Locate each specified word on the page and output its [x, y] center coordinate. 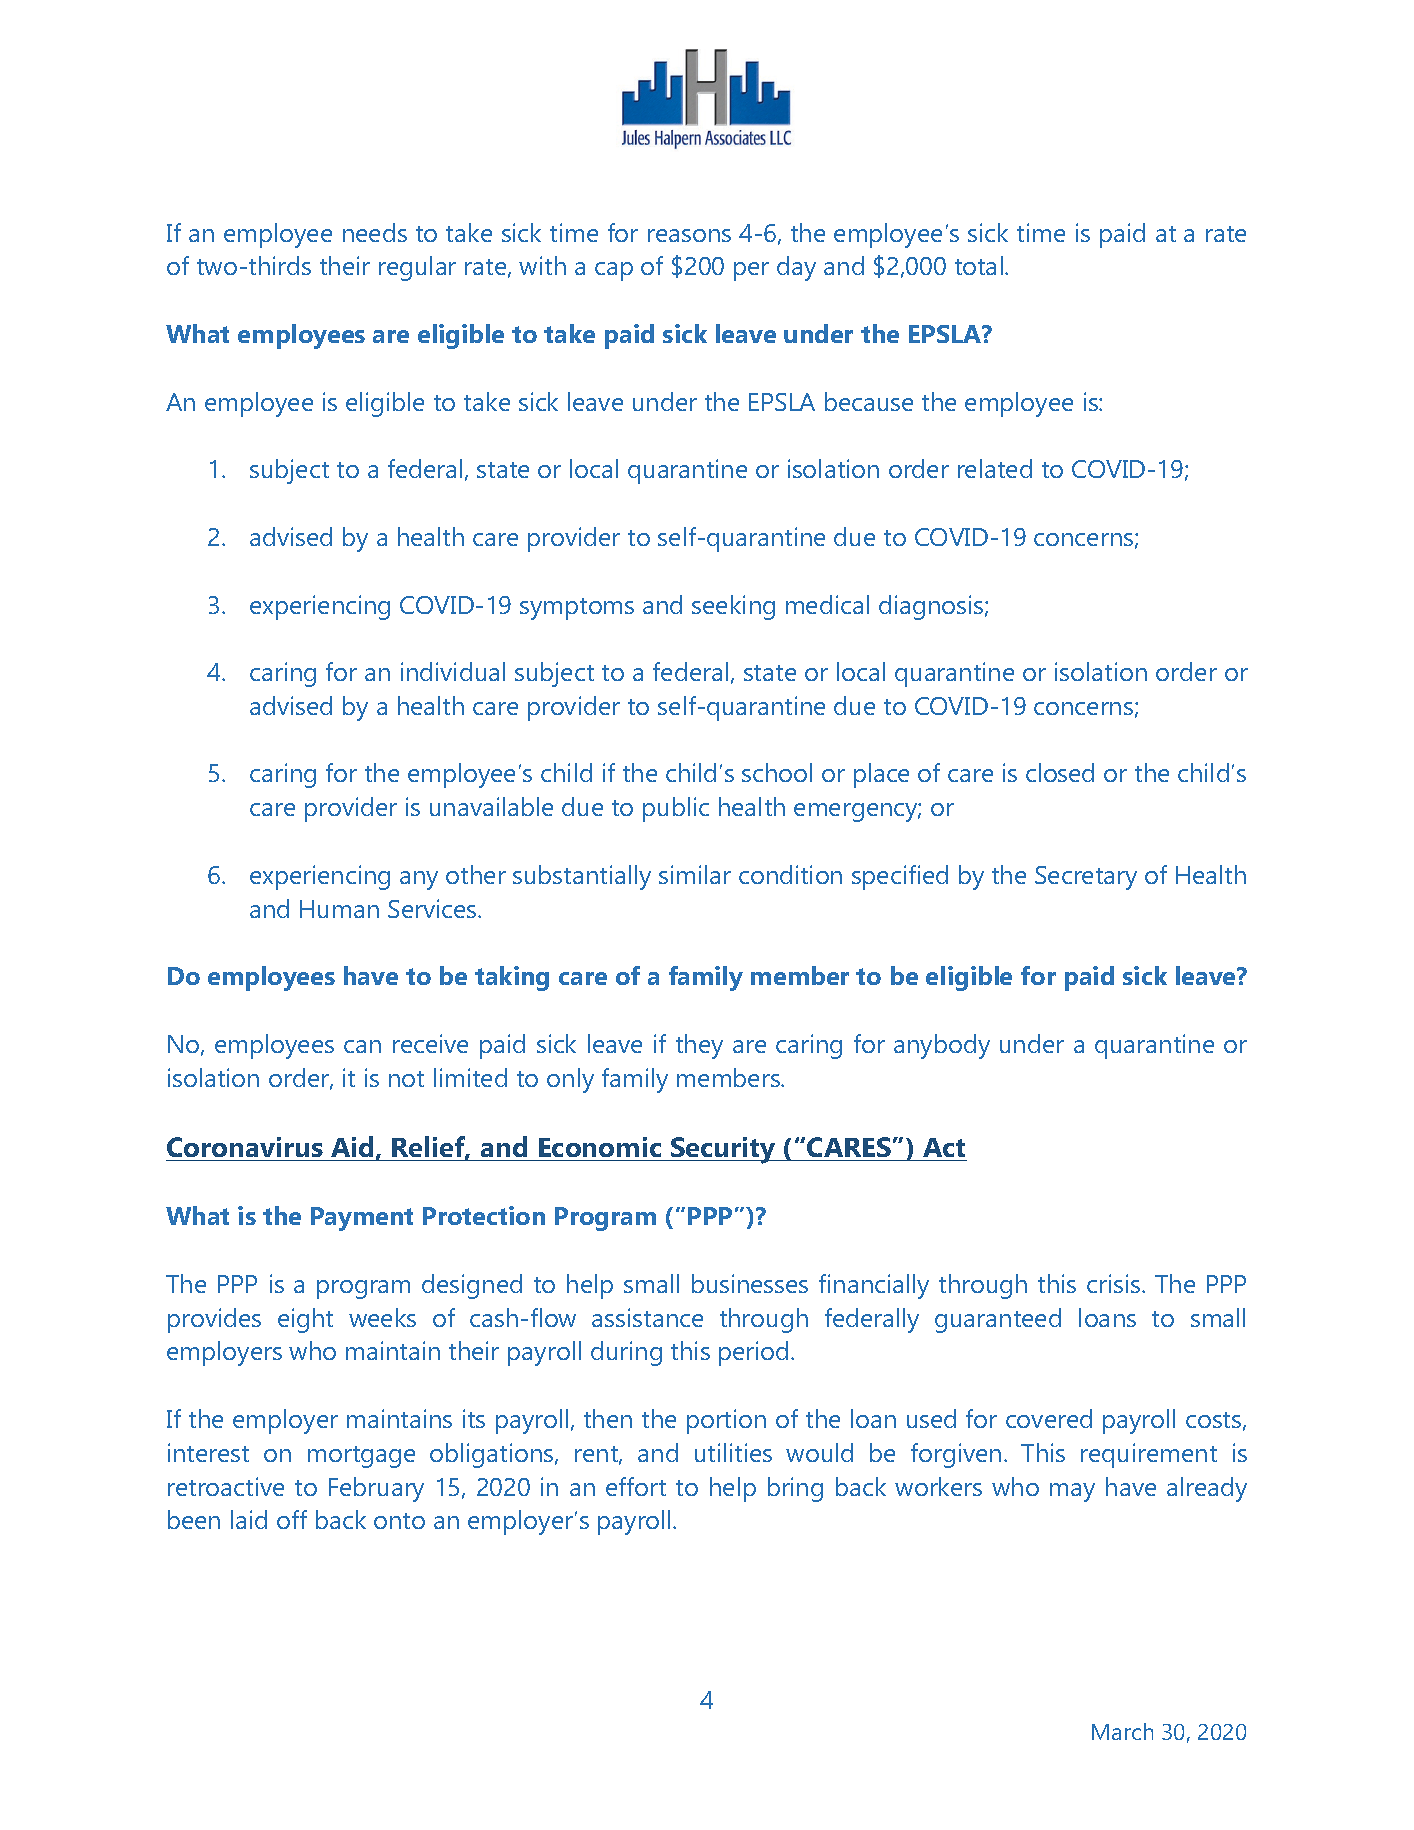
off [292, 1519]
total [980, 265]
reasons [689, 235]
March [1122, 1731]
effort [636, 1486]
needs [375, 232]
